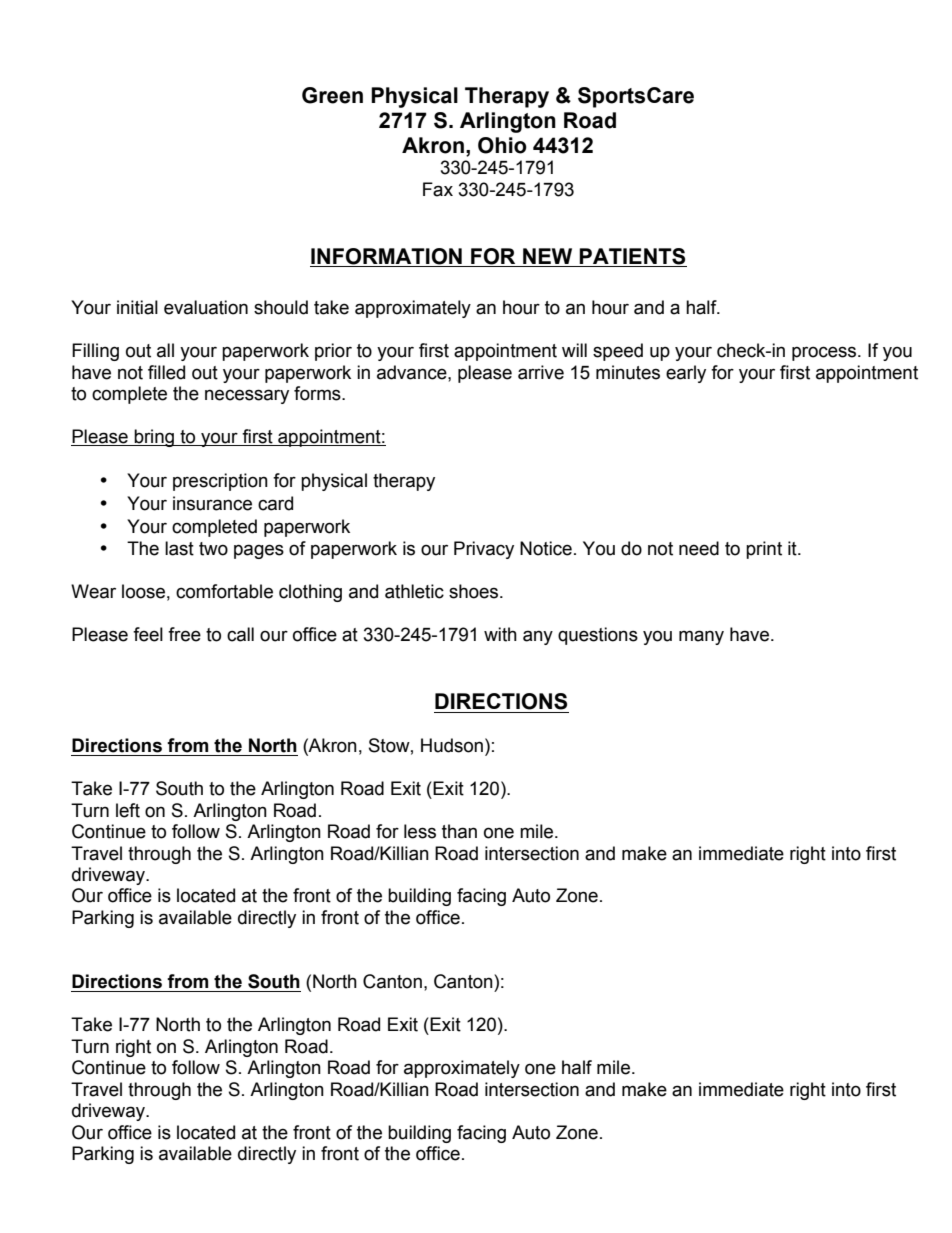  What do you see at coordinates (220, 482) in the document?
I see `prescription` at bounding box center [220, 482].
